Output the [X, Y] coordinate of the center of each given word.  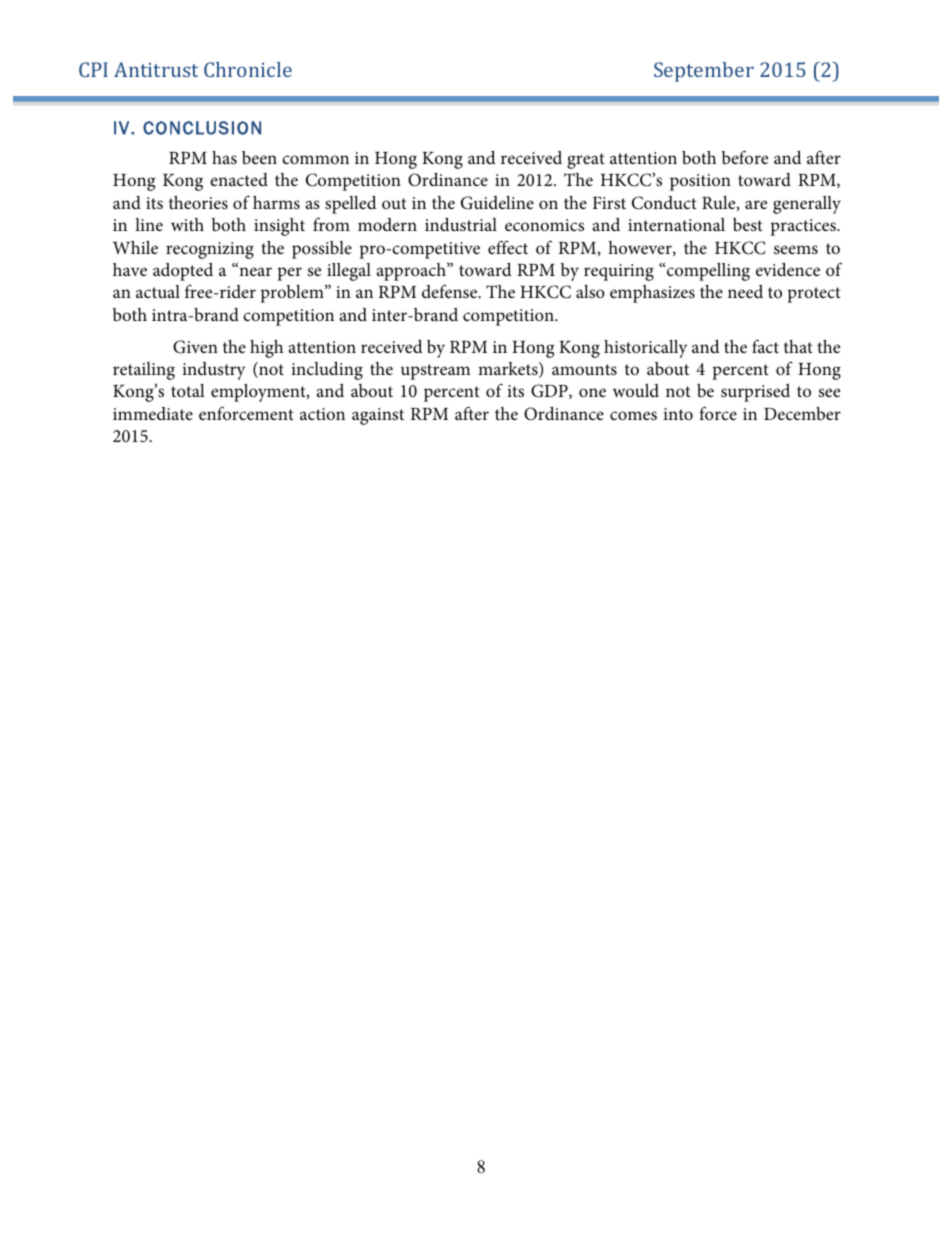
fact [765, 346]
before [745, 157]
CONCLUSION [202, 128]
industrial [461, 224]
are [756, 204]
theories [198, 203]
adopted [183, 272]
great [586, 161]
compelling [707, 272]
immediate [153, 413]
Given [195, 347]
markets [509, 370]
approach [412, 272]
